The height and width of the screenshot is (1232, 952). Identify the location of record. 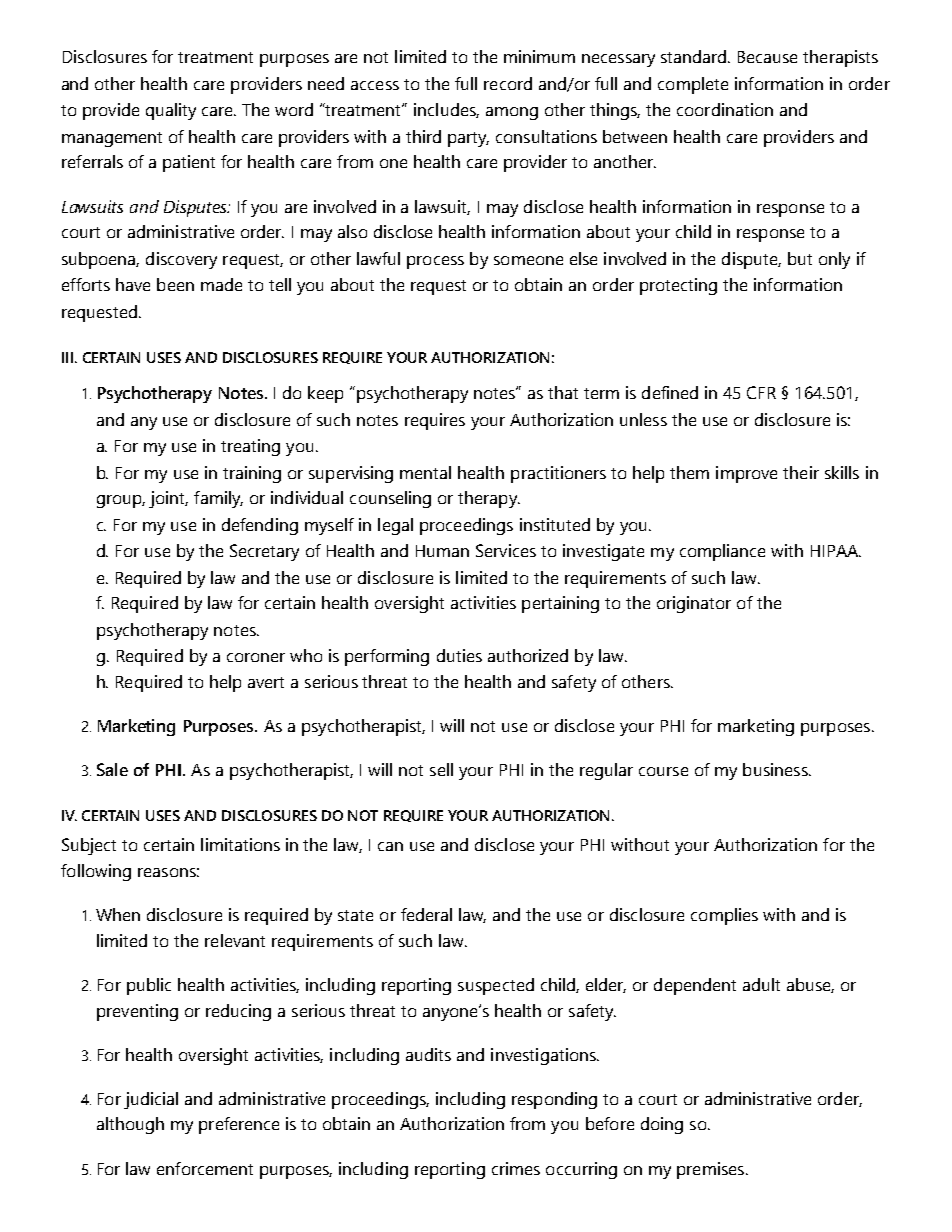
(508, 83).
